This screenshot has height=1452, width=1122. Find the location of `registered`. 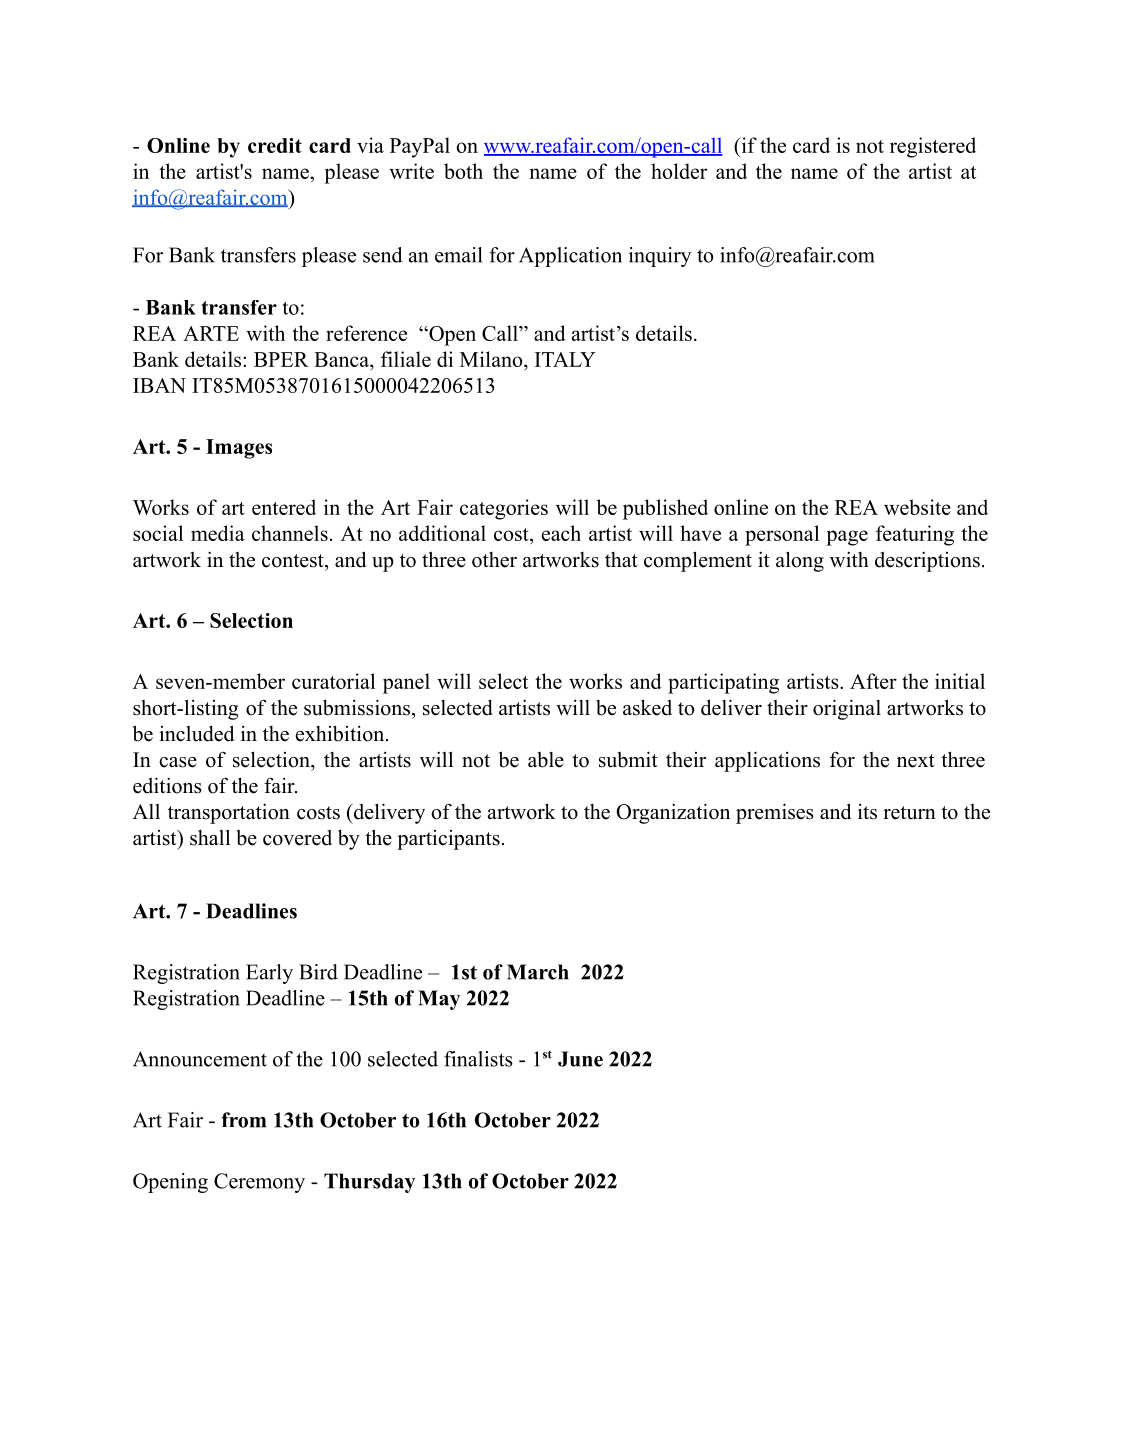

registered is located at coordinates (933, 147).
